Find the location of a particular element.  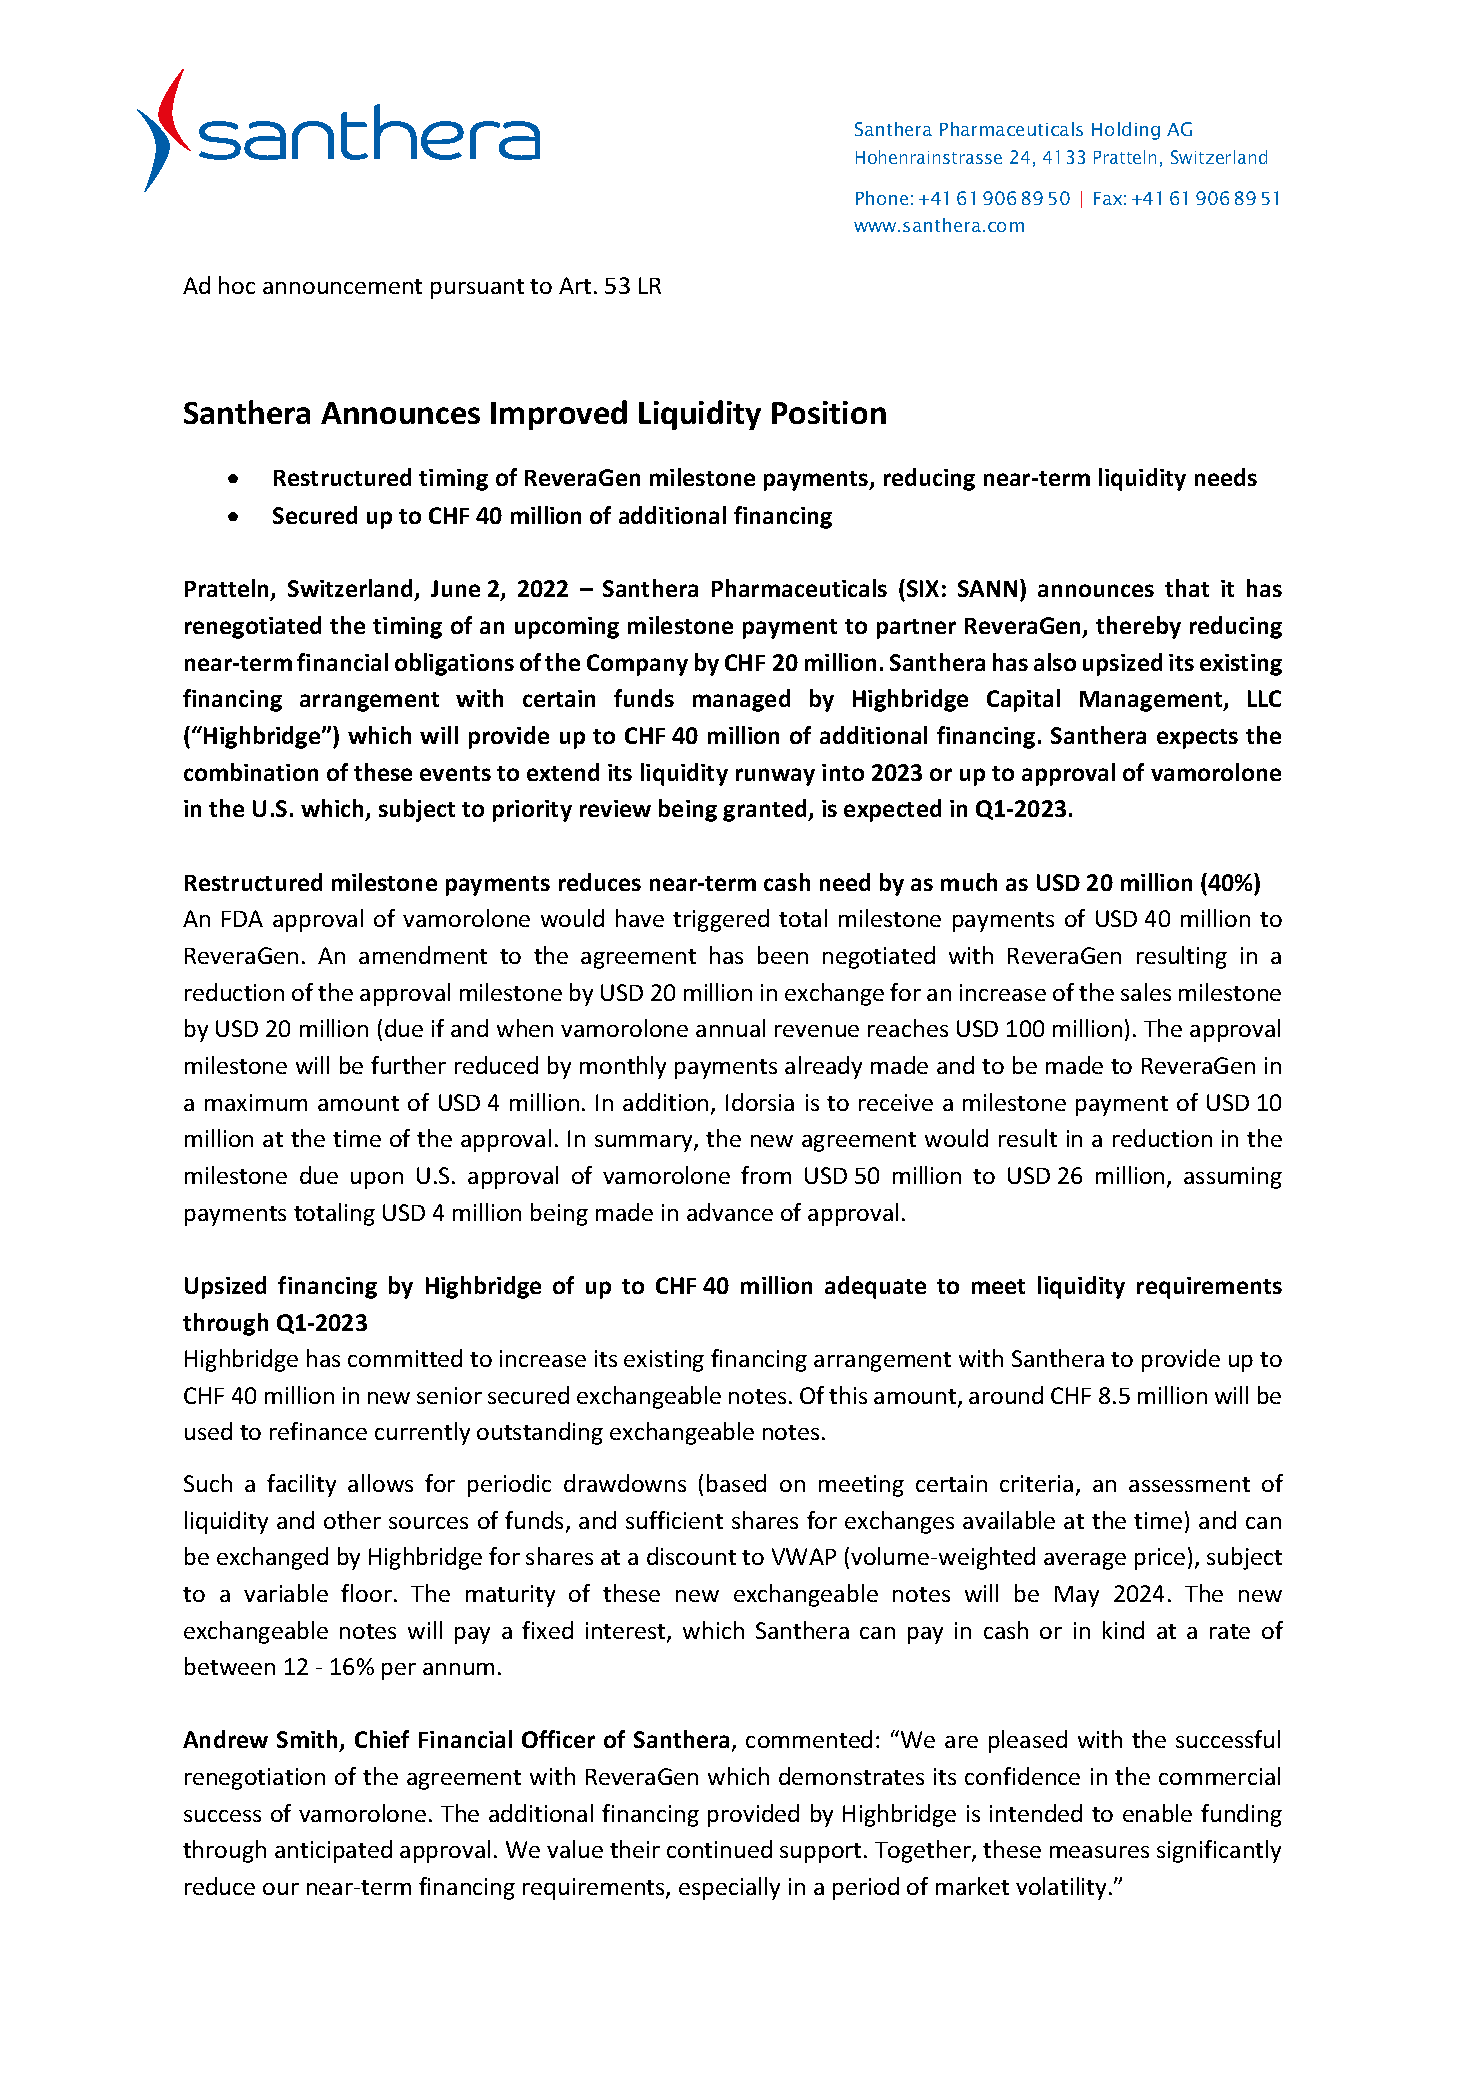

announcement is located at coordinates (342, 286).
